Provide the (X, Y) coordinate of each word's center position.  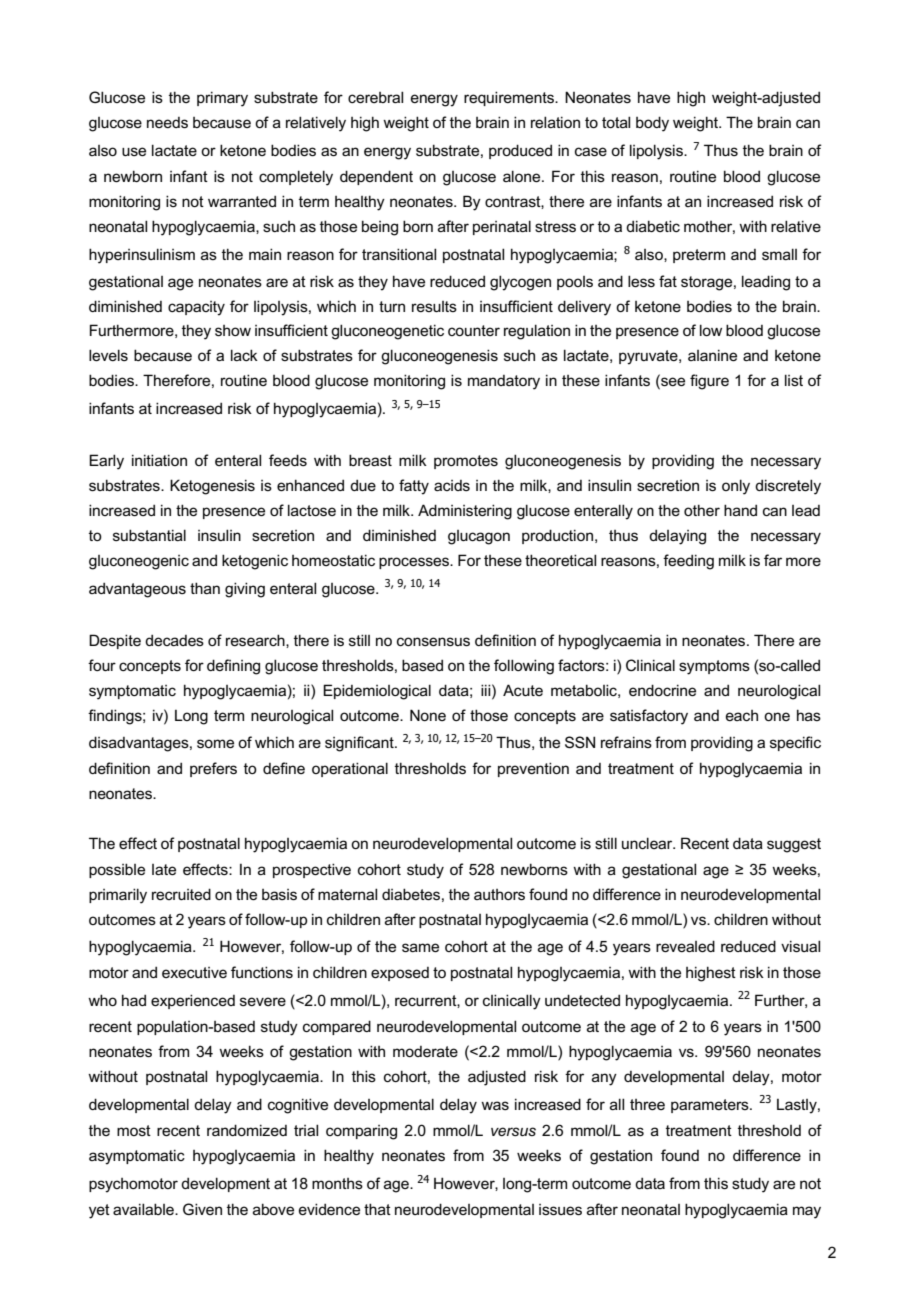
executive (194, 972)
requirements (510, 98)
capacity (196, 308)
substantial (149, 535)
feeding (688, 562)
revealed (685, 946)
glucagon (479, 537)
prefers (213, 769)
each (742, 715)
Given (202, 1209)
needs (167, 122)
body (652, 124)
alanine (712, 355)
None (428, 715)
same (420, 947)
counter (474, 330)
